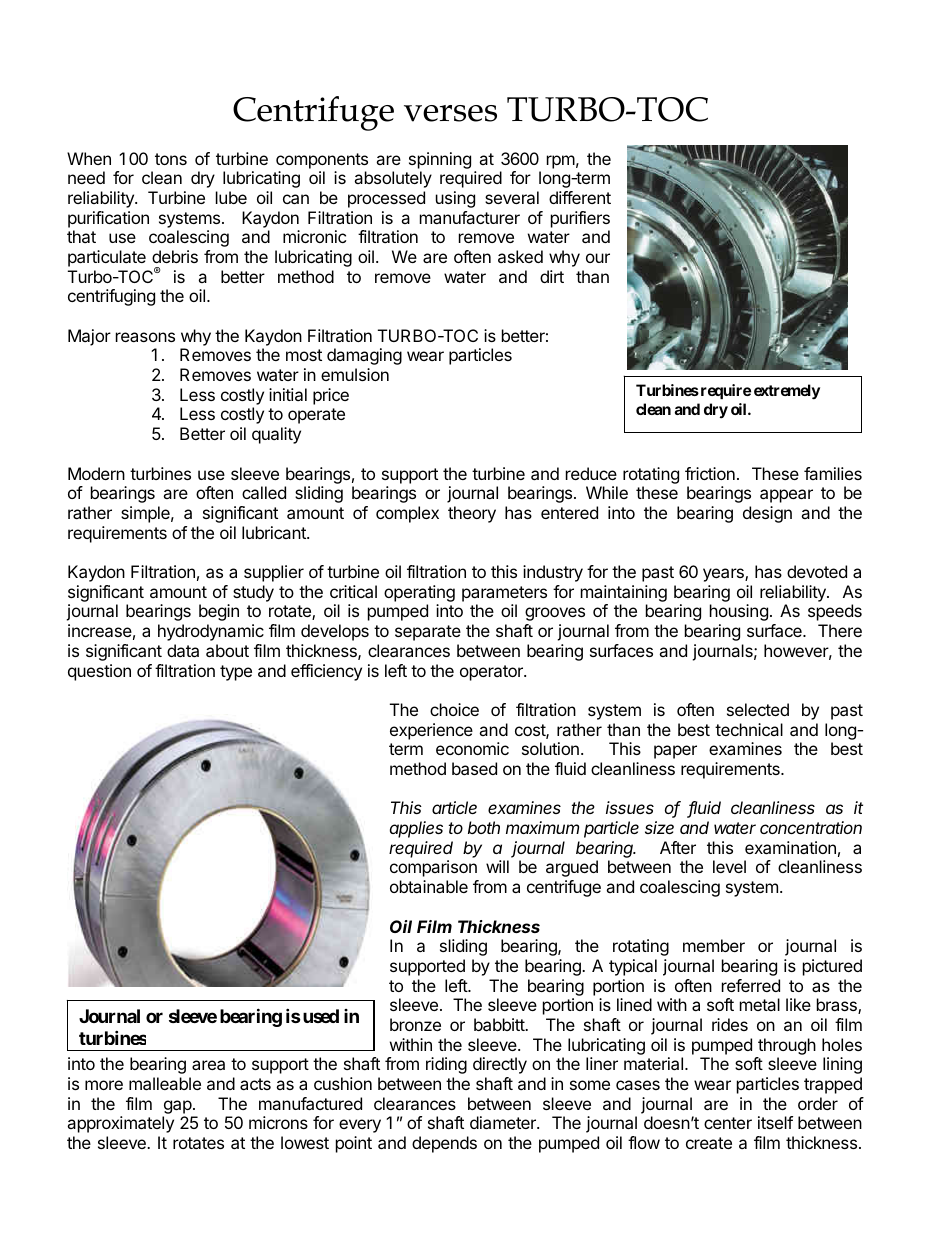 Image resolution: width=952 pixels, height=1233 pixels. Describe the element at coordinates (178, 1107) in the screenshot. I see `gap` at that location.
